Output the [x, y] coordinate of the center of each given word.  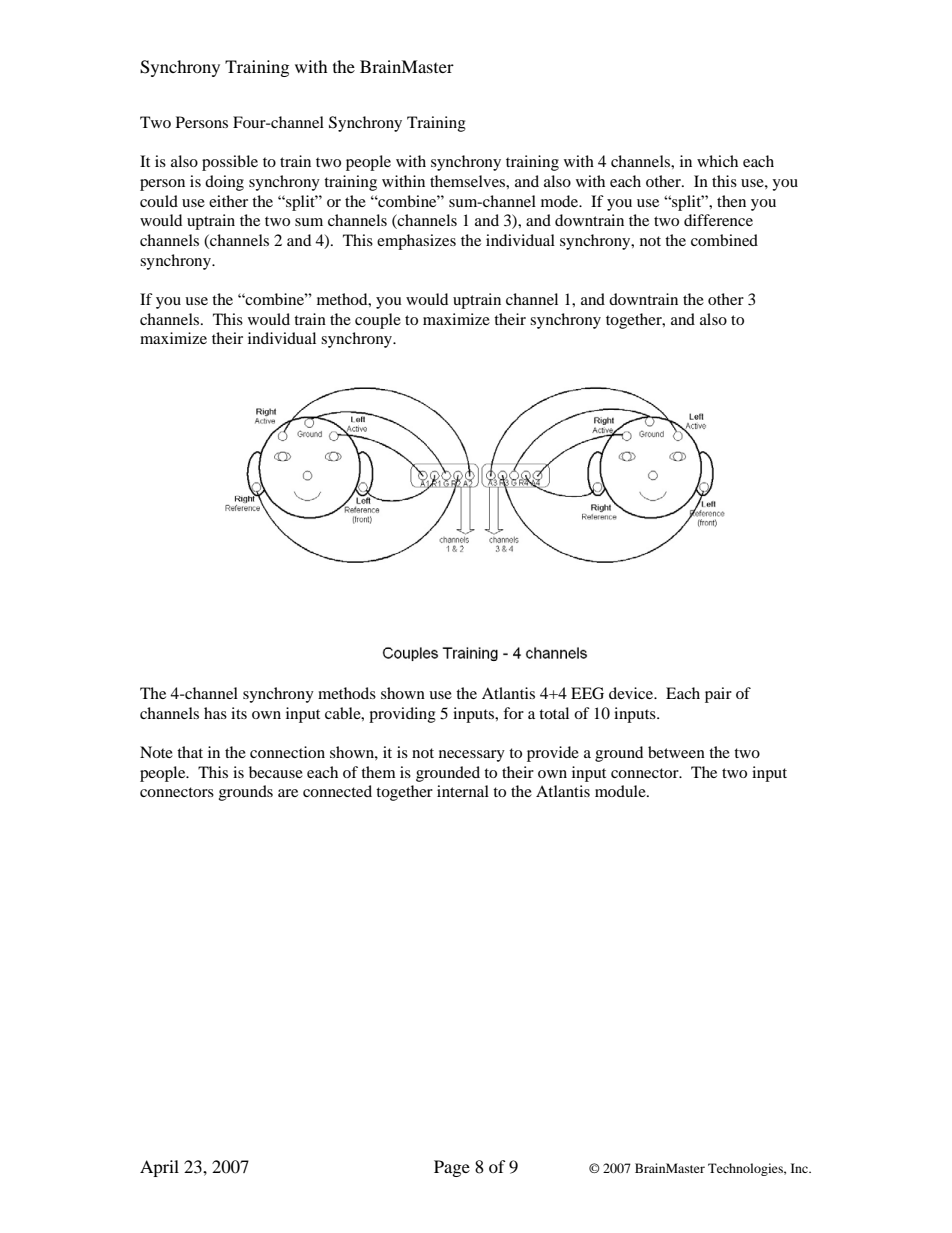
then [731, 201]
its [239, 713]
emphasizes [416, 242]
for [513, 713]
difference [718, 220]
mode [561, 201]
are [288, 793]
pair [718, 695]
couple [378, 321]
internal [463, 791]
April [159, 1168]
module [621, 791]
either [228, 201]
